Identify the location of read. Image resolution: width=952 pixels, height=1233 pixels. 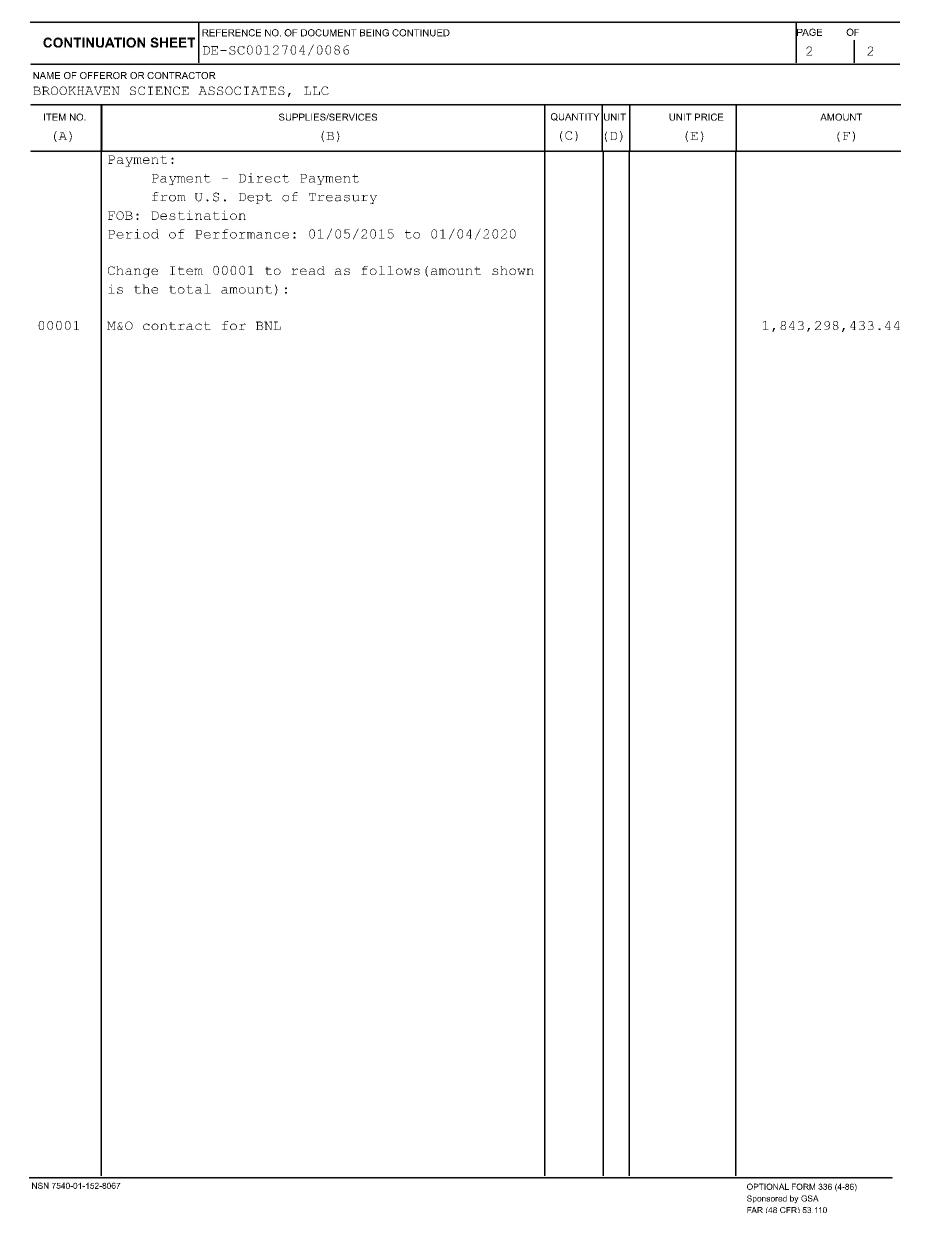
(308, 270).
